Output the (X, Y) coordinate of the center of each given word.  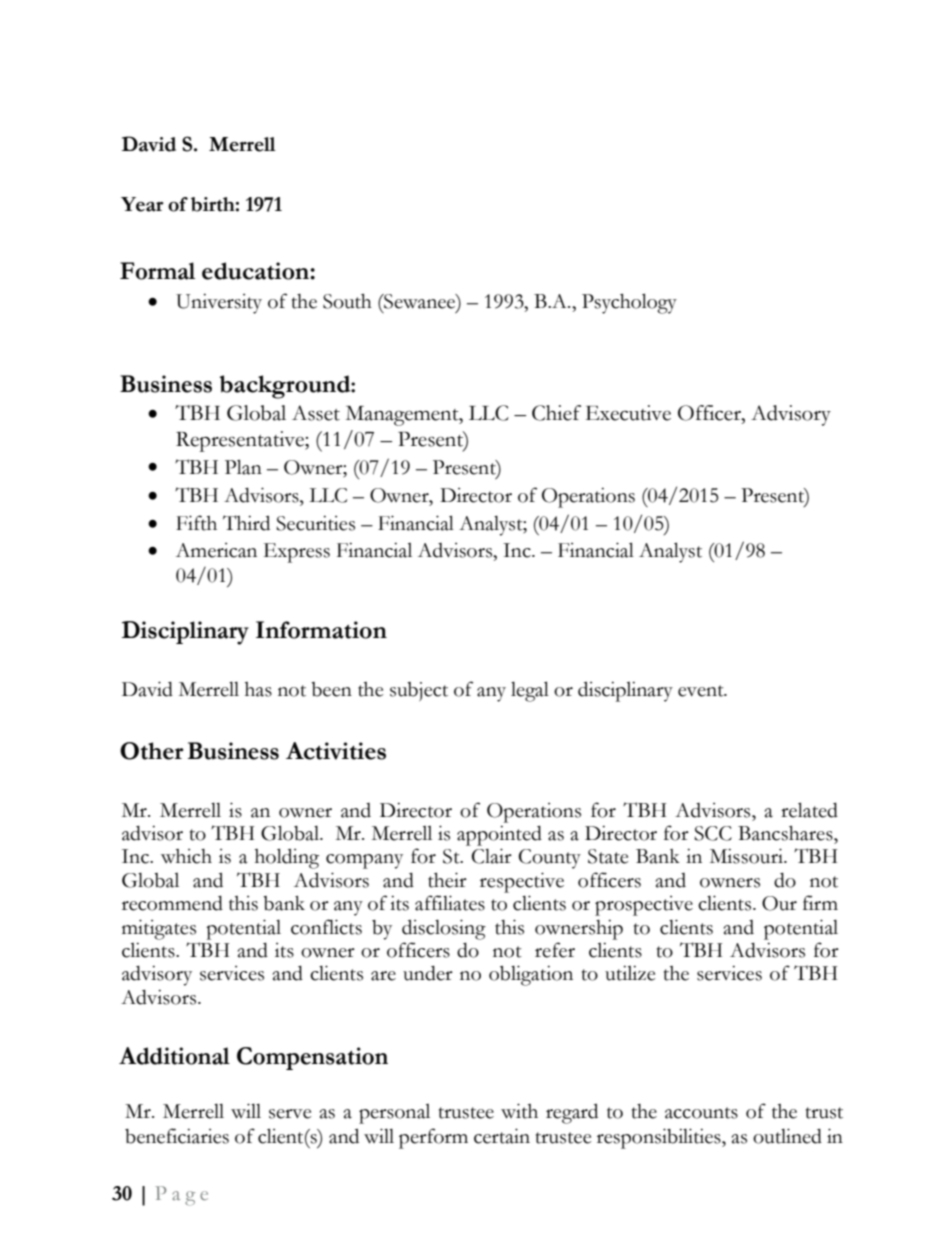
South (347, 301)
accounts (701, 1113)
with (519, 1111)
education (256, 271)
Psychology (629, 303)
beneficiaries (177, 1136)
